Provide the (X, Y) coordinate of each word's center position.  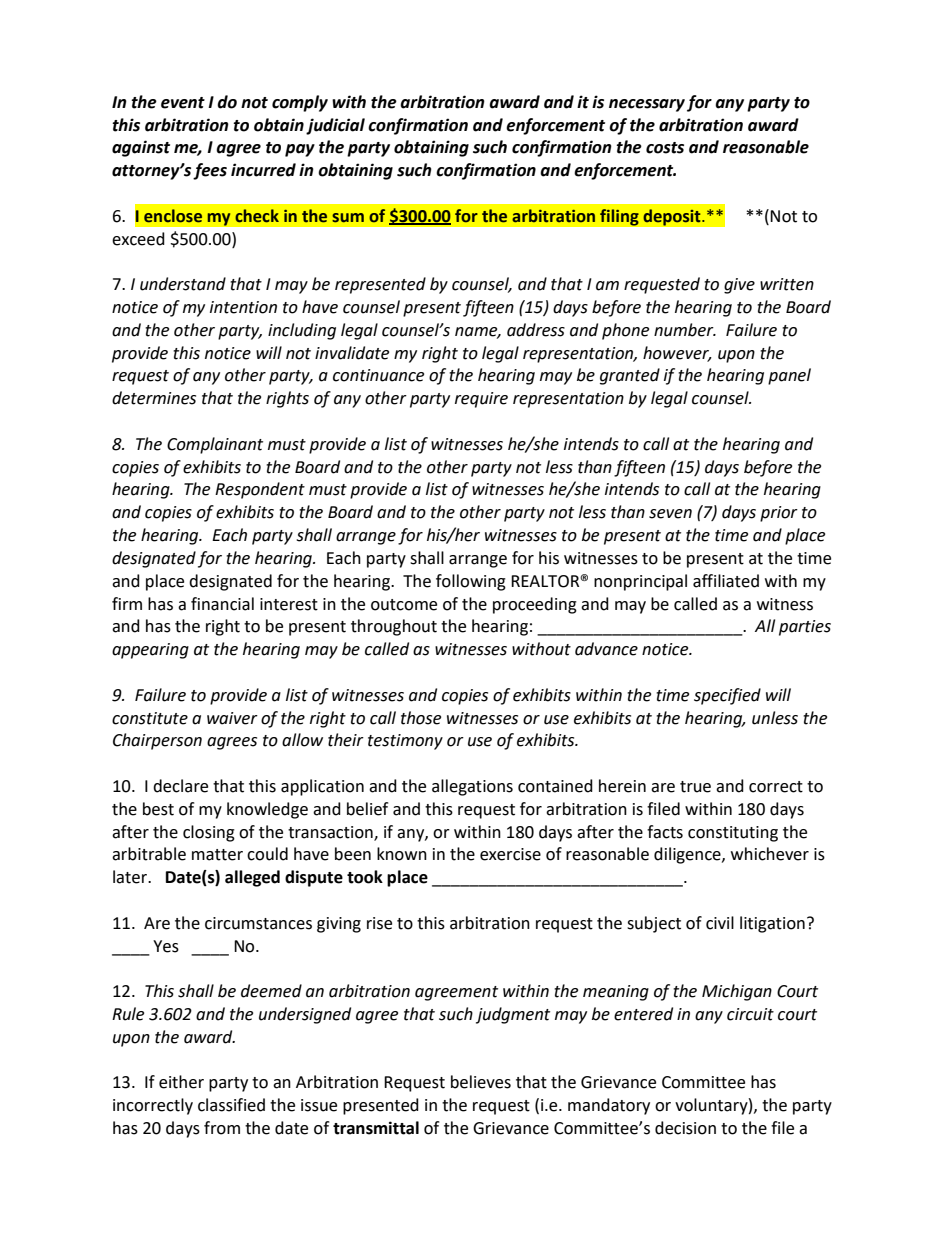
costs (665, 148)
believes (481, 1082)
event (183, 103)
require (481, 400)
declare (180, 786)
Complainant (215, 445)
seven (670, 514)
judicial (335, 126)
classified (231, 1105)
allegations (472, 787)
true (695, 787)
